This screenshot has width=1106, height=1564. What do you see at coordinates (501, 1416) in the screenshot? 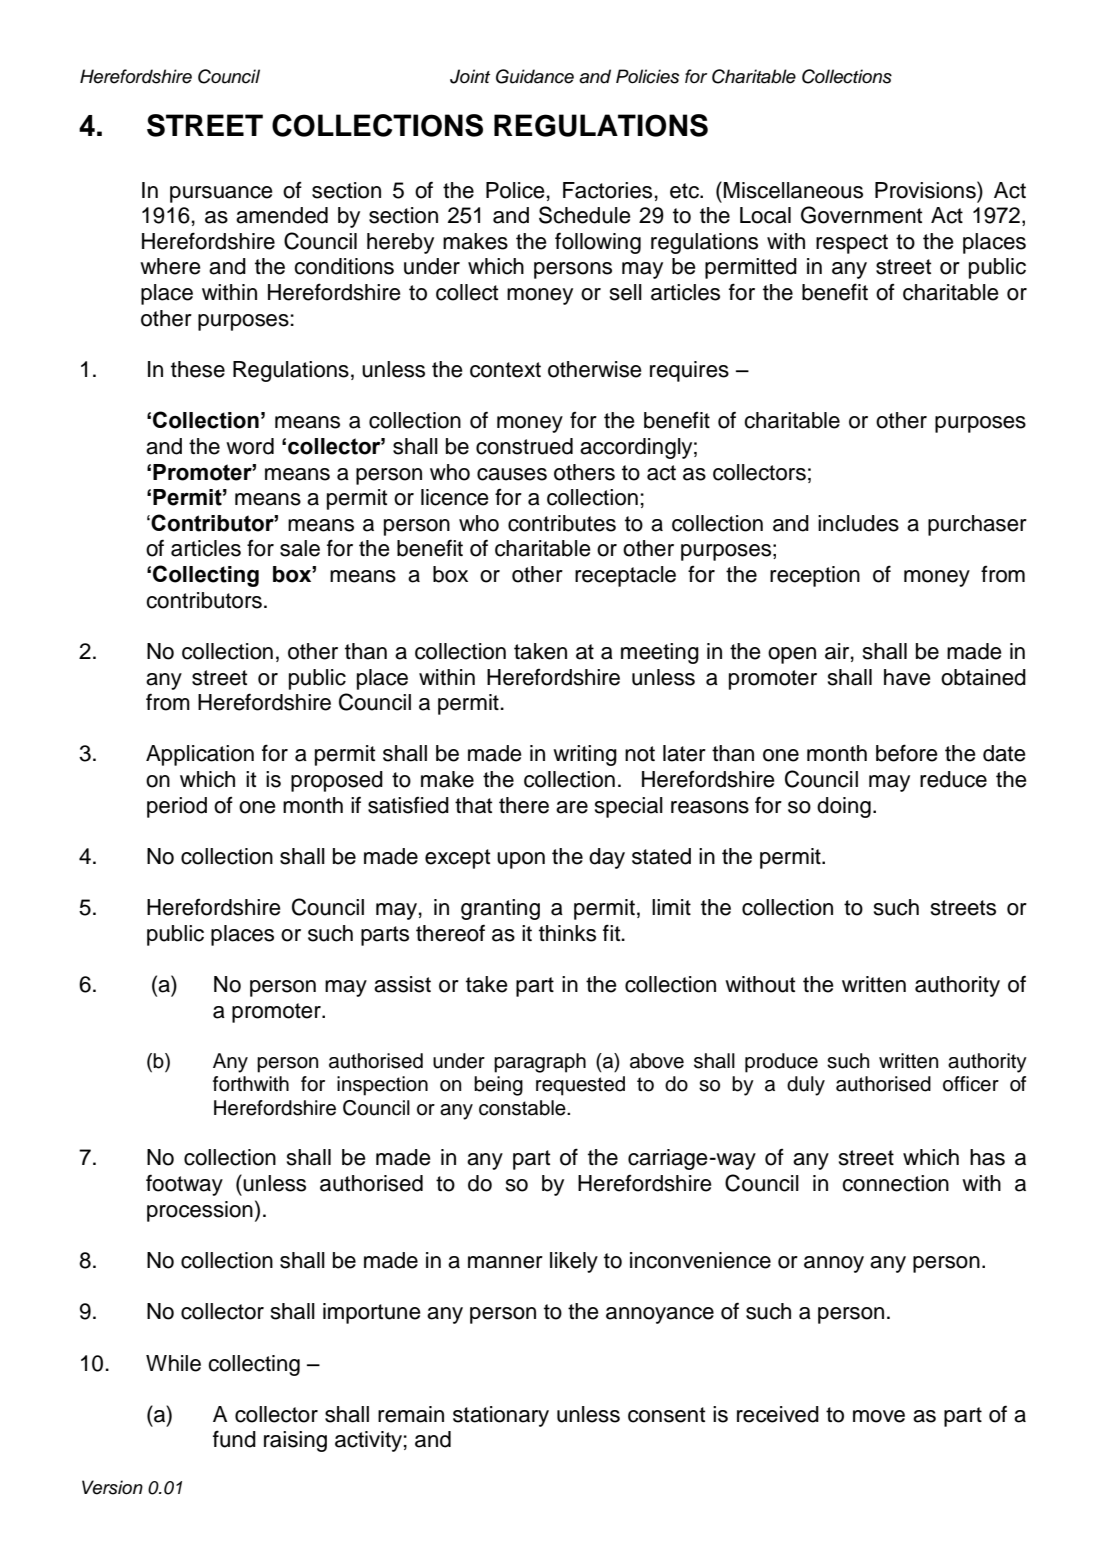
I see `stationary` at bounding box center [501, 1416].
